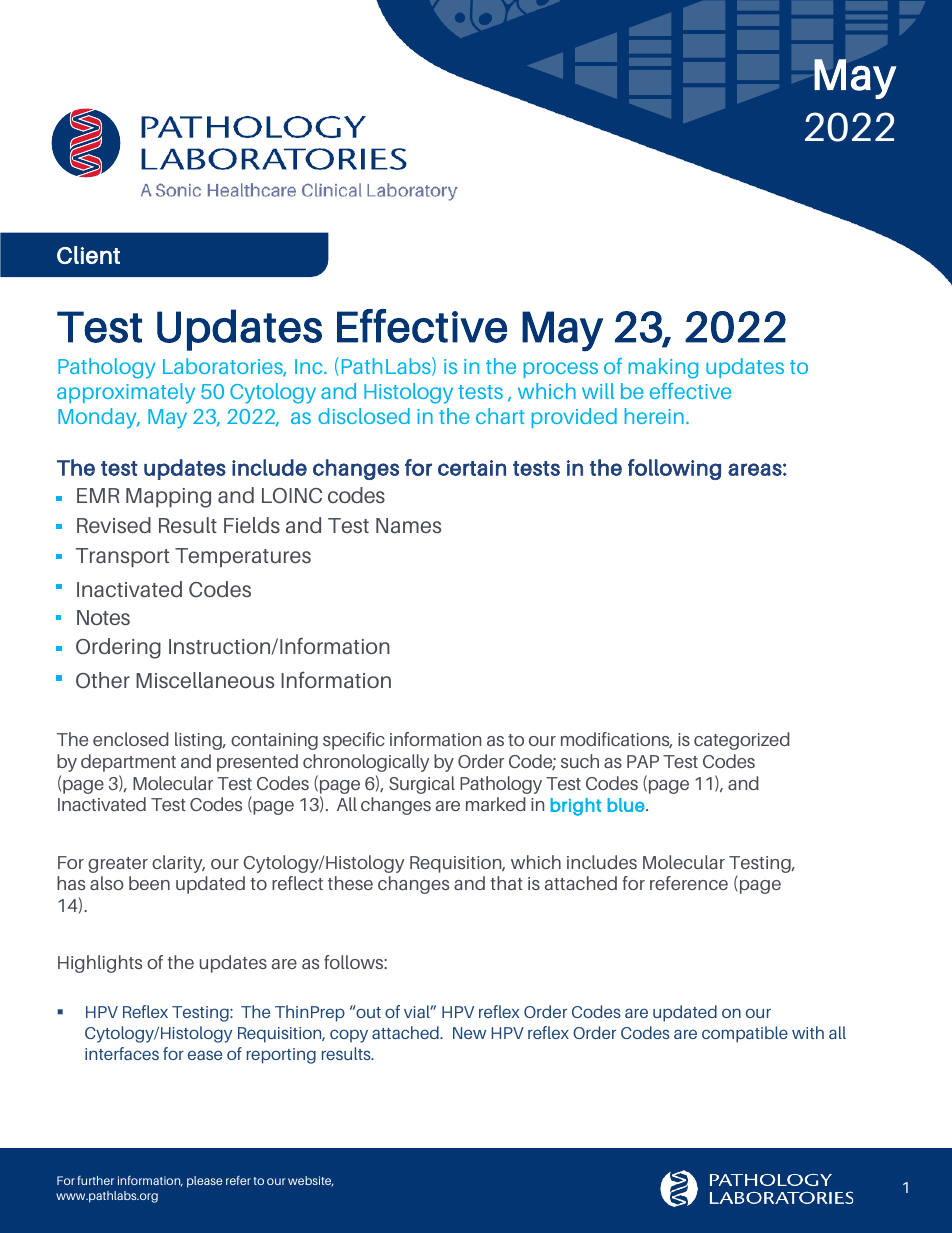  What do you see at coordinates (168, 498) in the page?
I see `Mapping` at bounding box center [168, 498].
